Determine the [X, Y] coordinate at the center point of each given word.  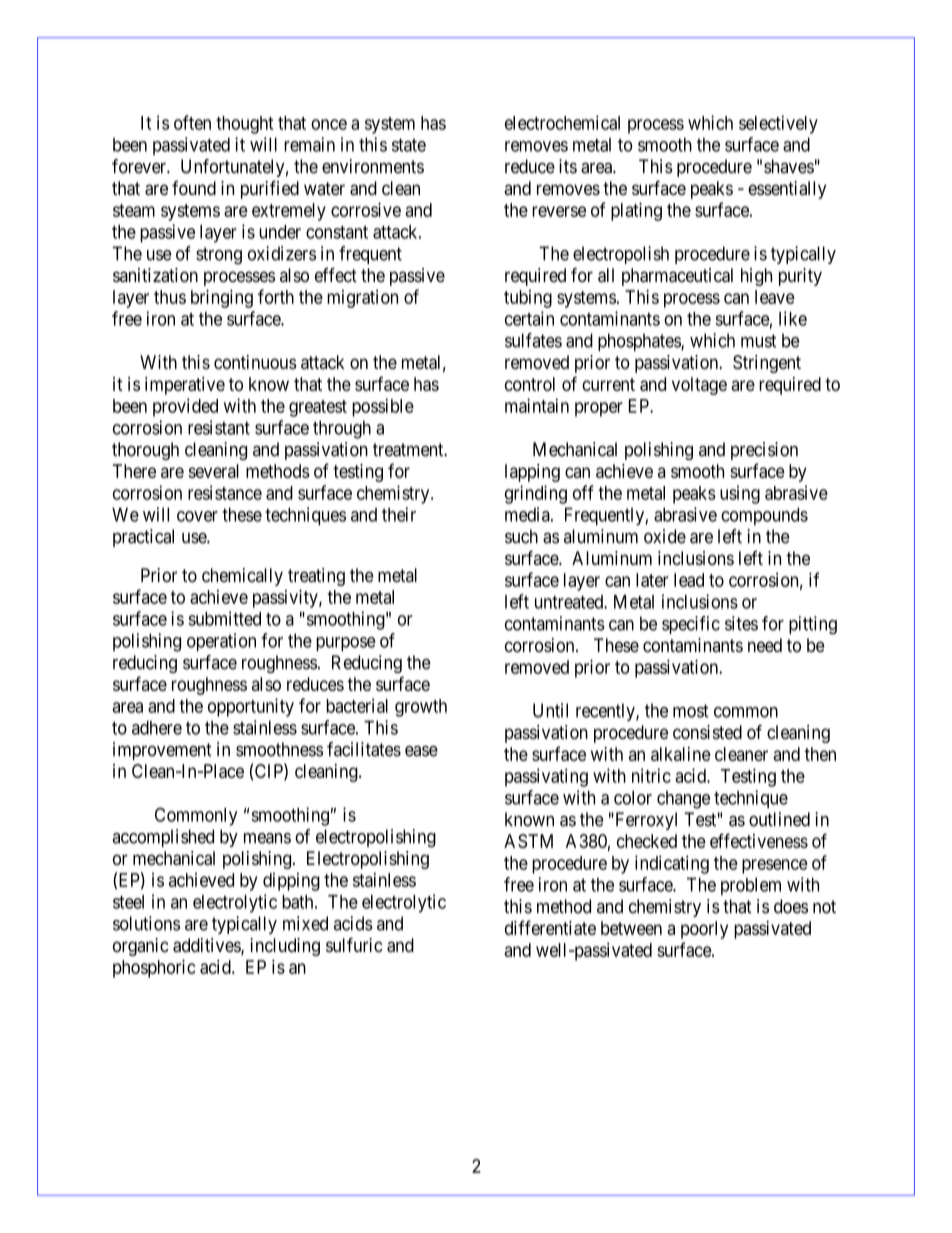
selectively [778, 124]
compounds [764, 516]
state [409, 145]
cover [197, 516]
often [192, 122]
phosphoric [154, 968]
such [521, 536]
